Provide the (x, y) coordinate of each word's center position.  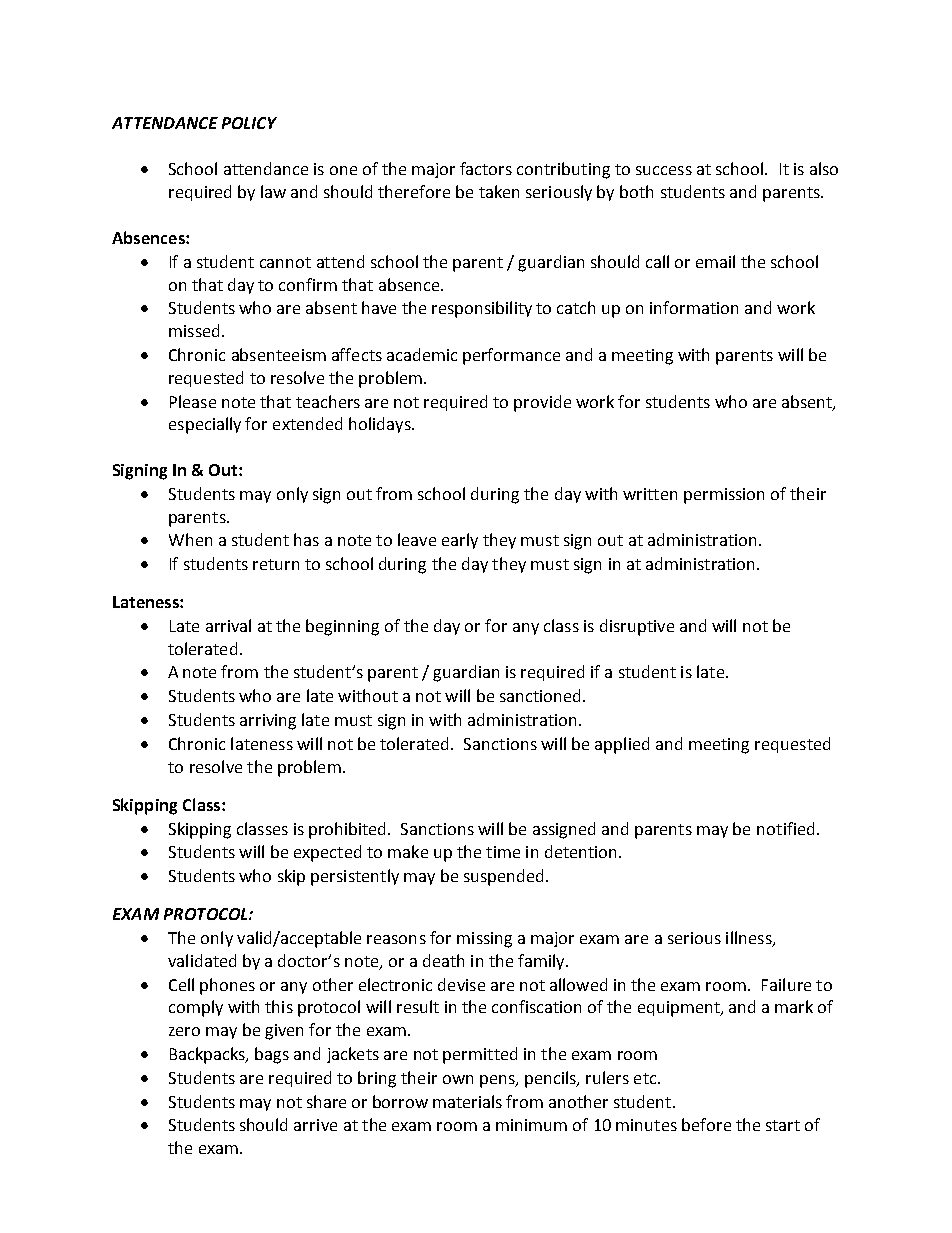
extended (307, 423)
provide (542, 403)
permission (724, 496)
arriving (268, 722)
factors (486, 168)
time (503, 852)
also (824, 168)
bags (272, 1055)
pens (498, 1081)
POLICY (249, 123)
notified (785, 828)
